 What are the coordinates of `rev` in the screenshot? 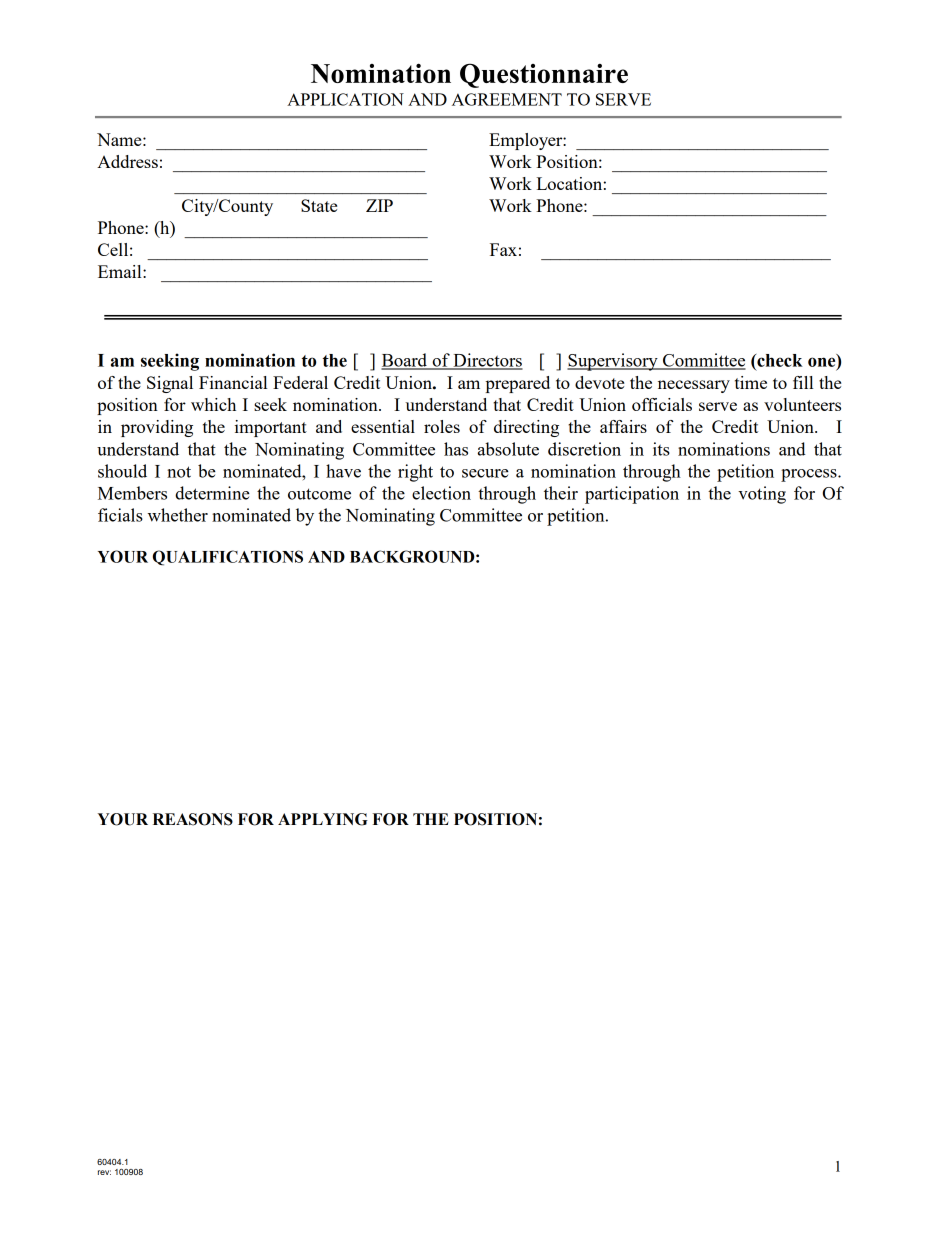 It's located at (104, 1172).
